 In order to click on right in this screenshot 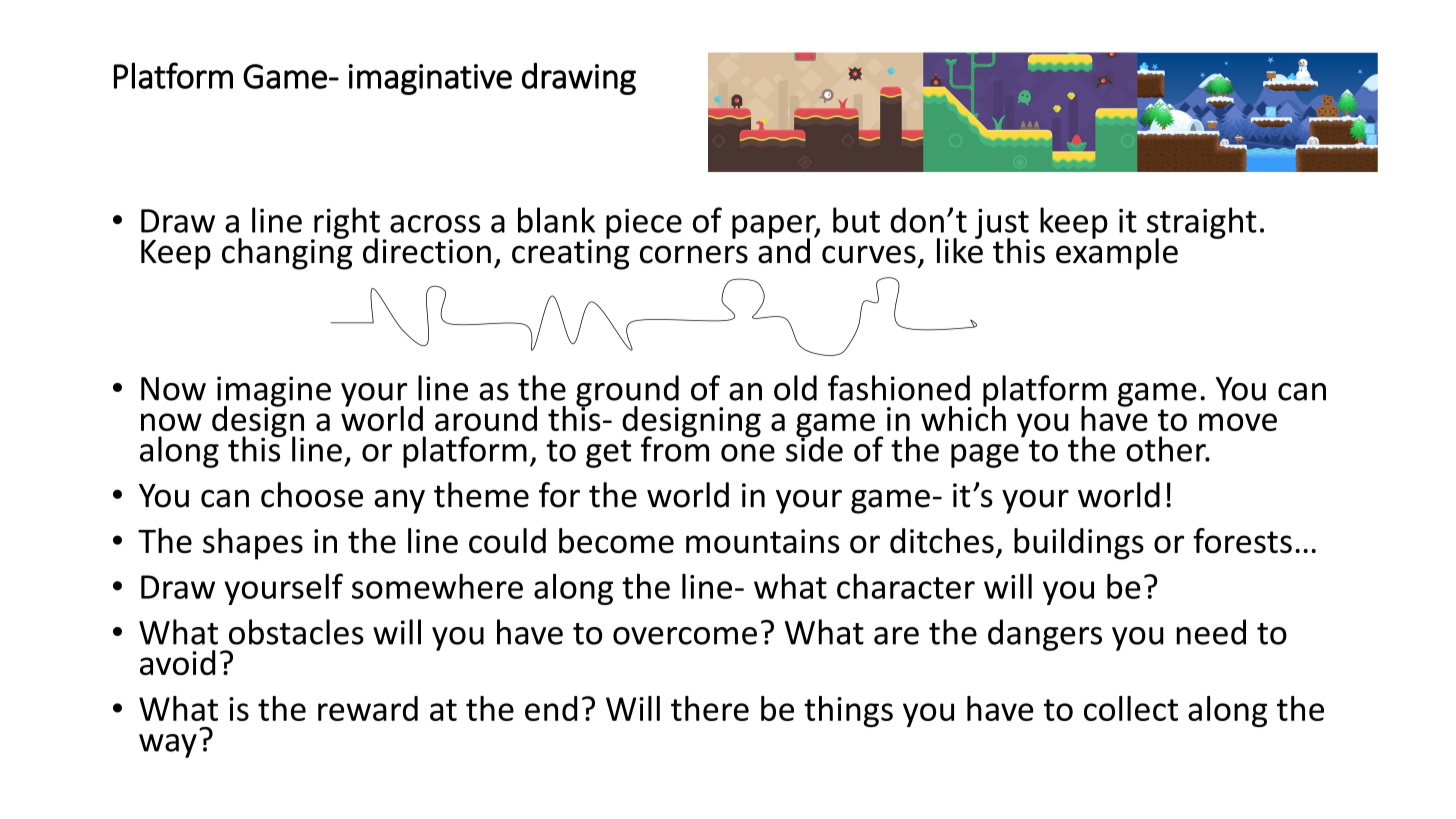, I will do `click(346, 224)`.
